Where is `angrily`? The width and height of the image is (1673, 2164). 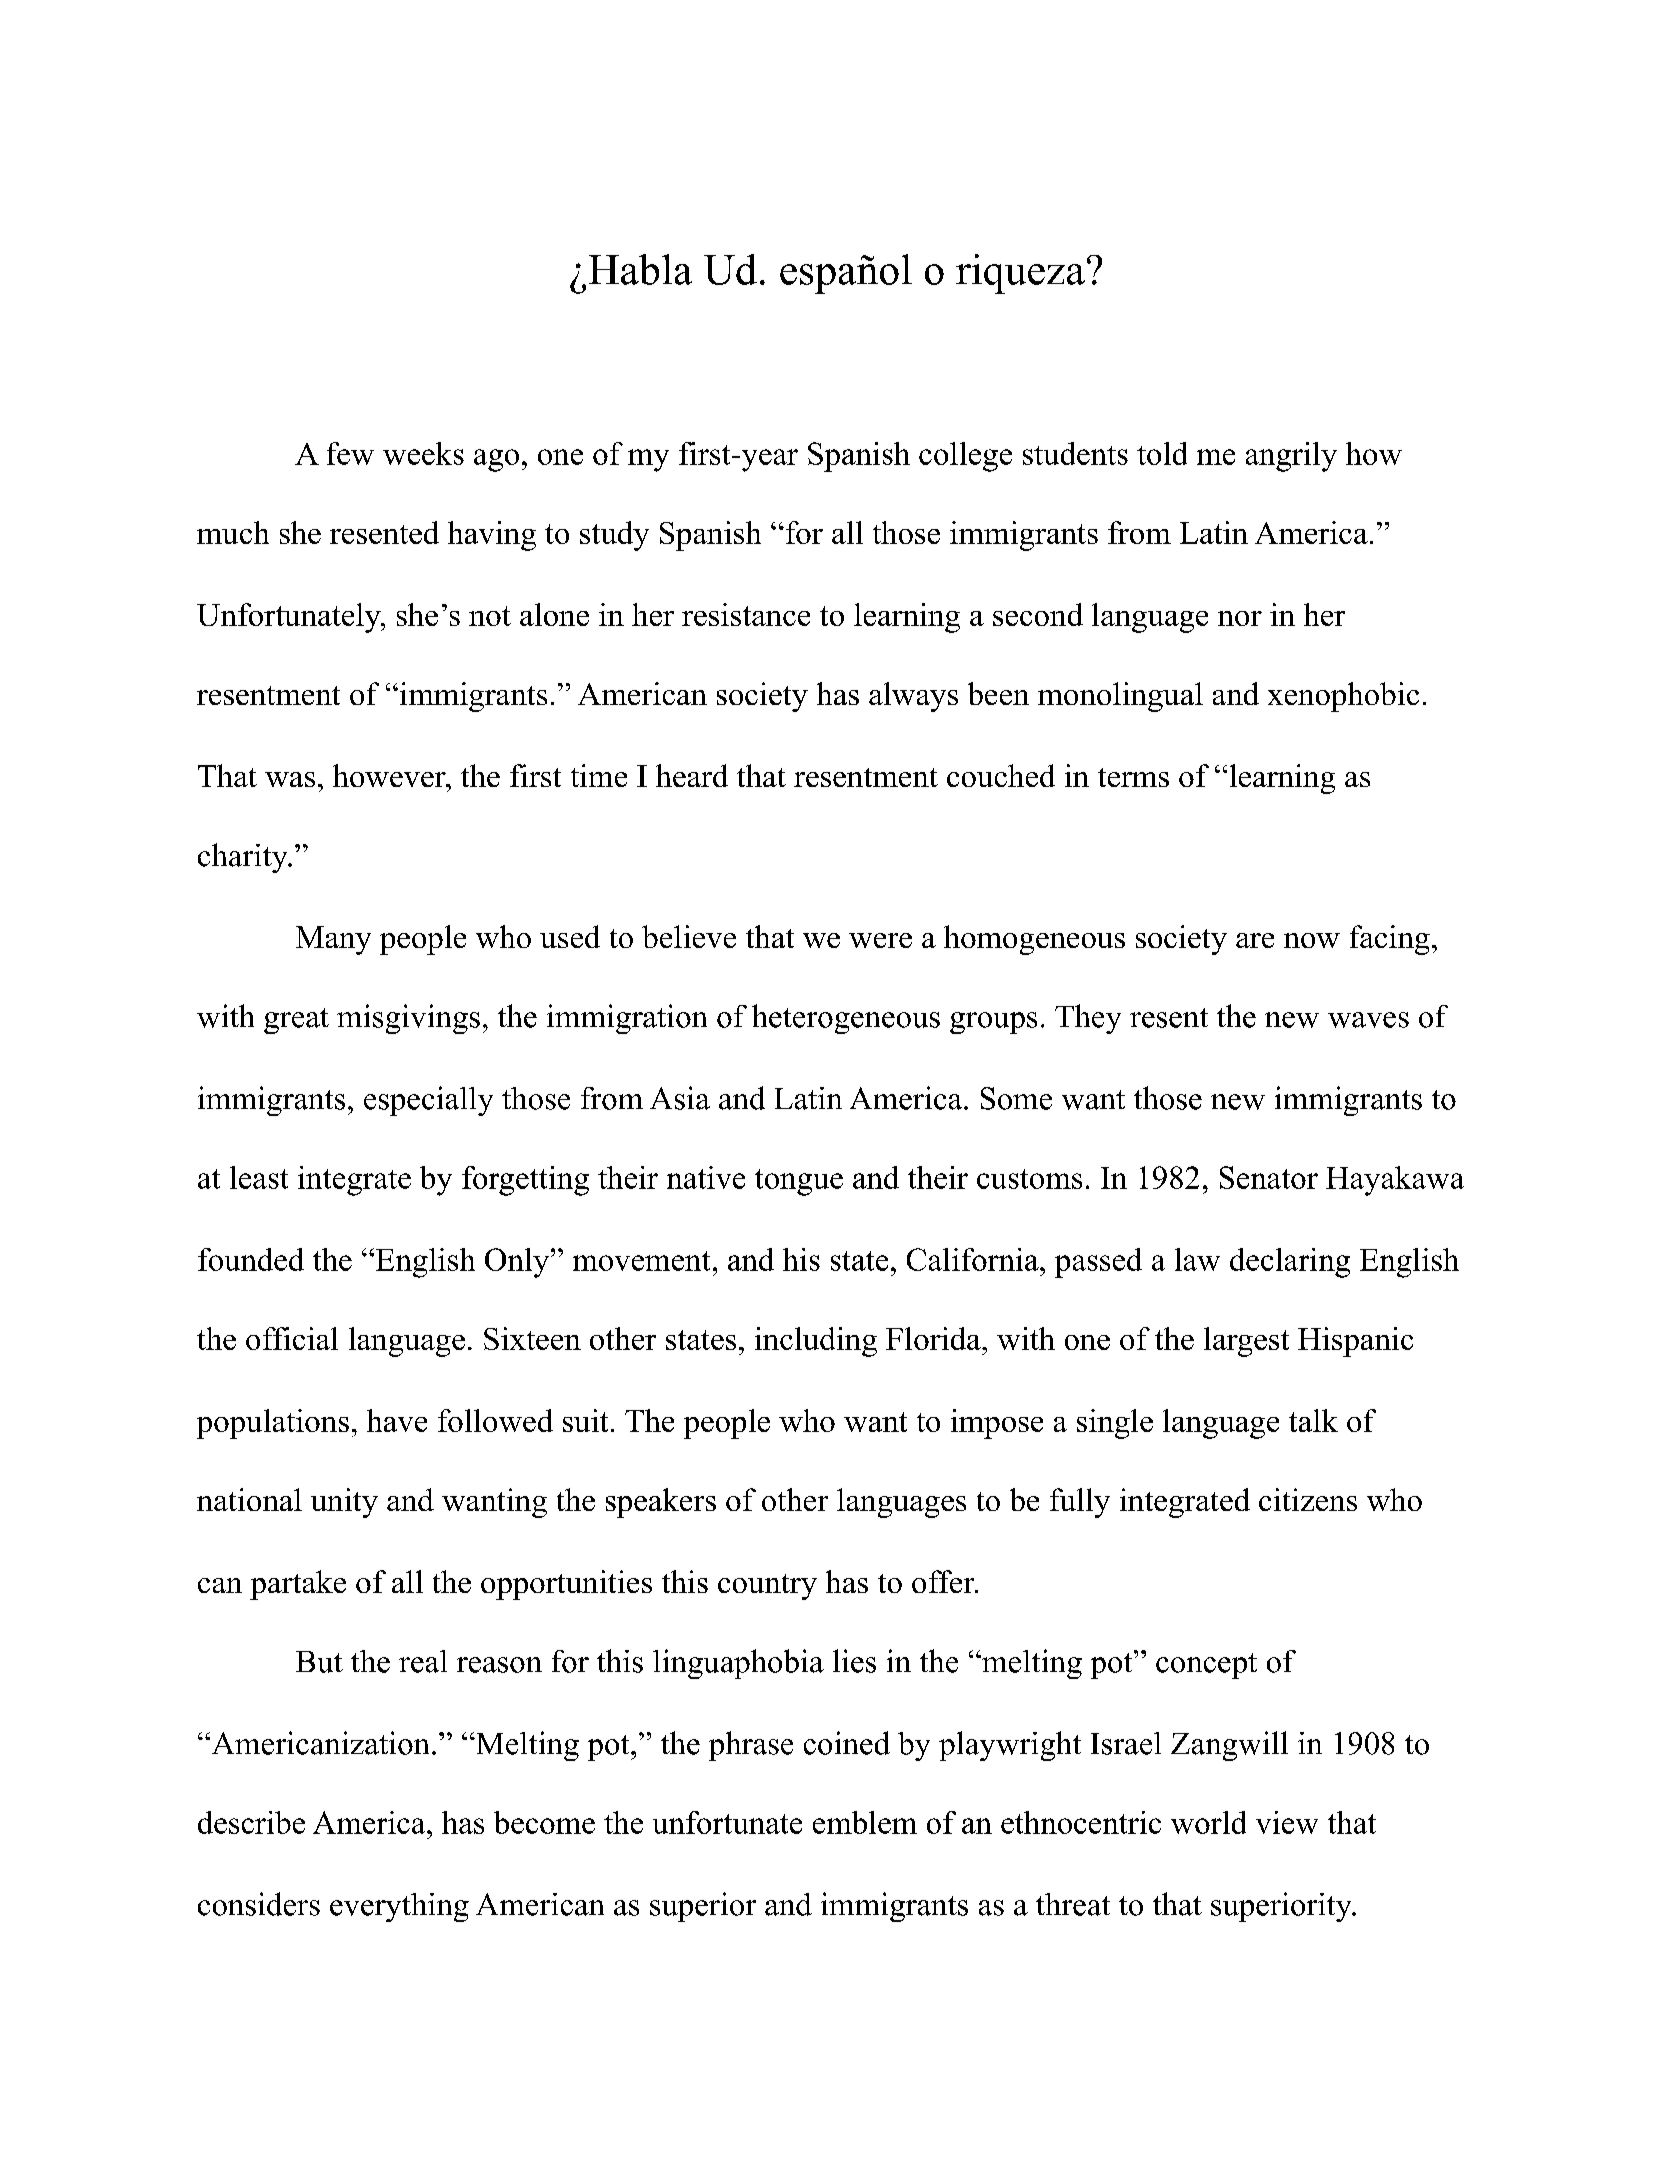
angrily is located at coordinates (1291, 457).
